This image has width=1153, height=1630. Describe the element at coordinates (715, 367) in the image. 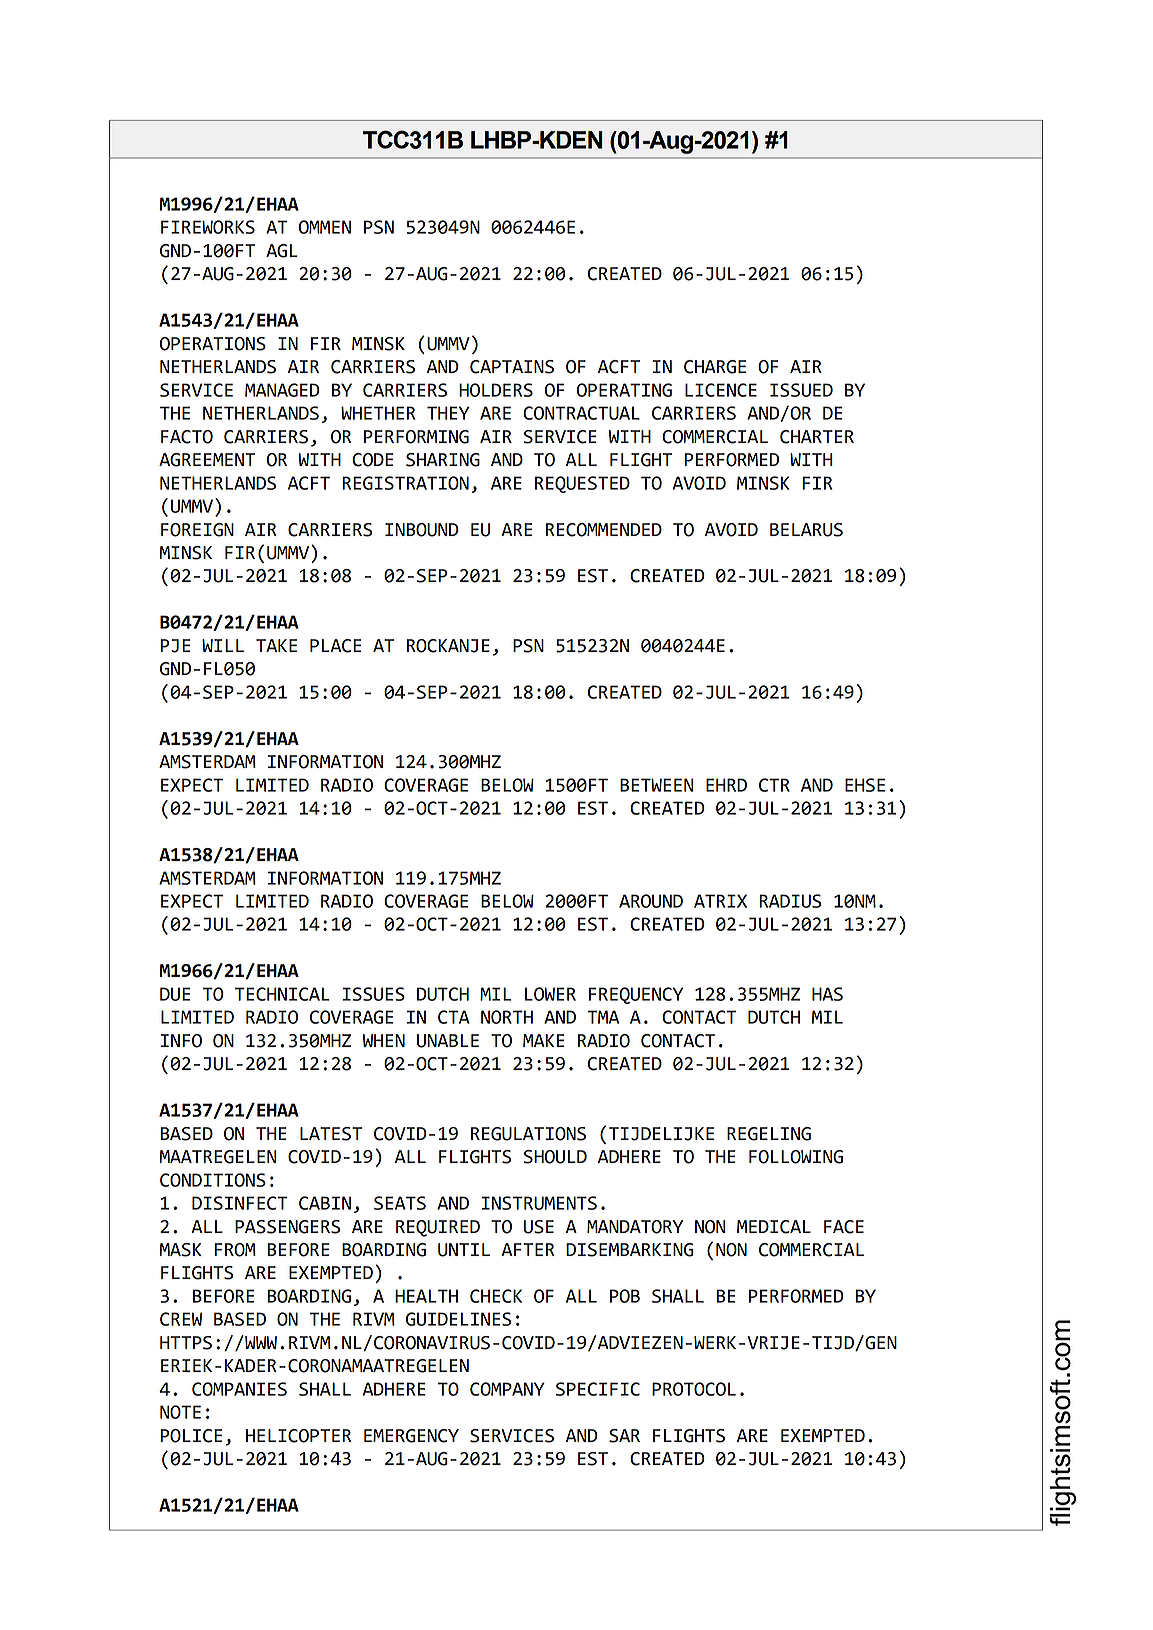

I see `CHARGE` at that location.
